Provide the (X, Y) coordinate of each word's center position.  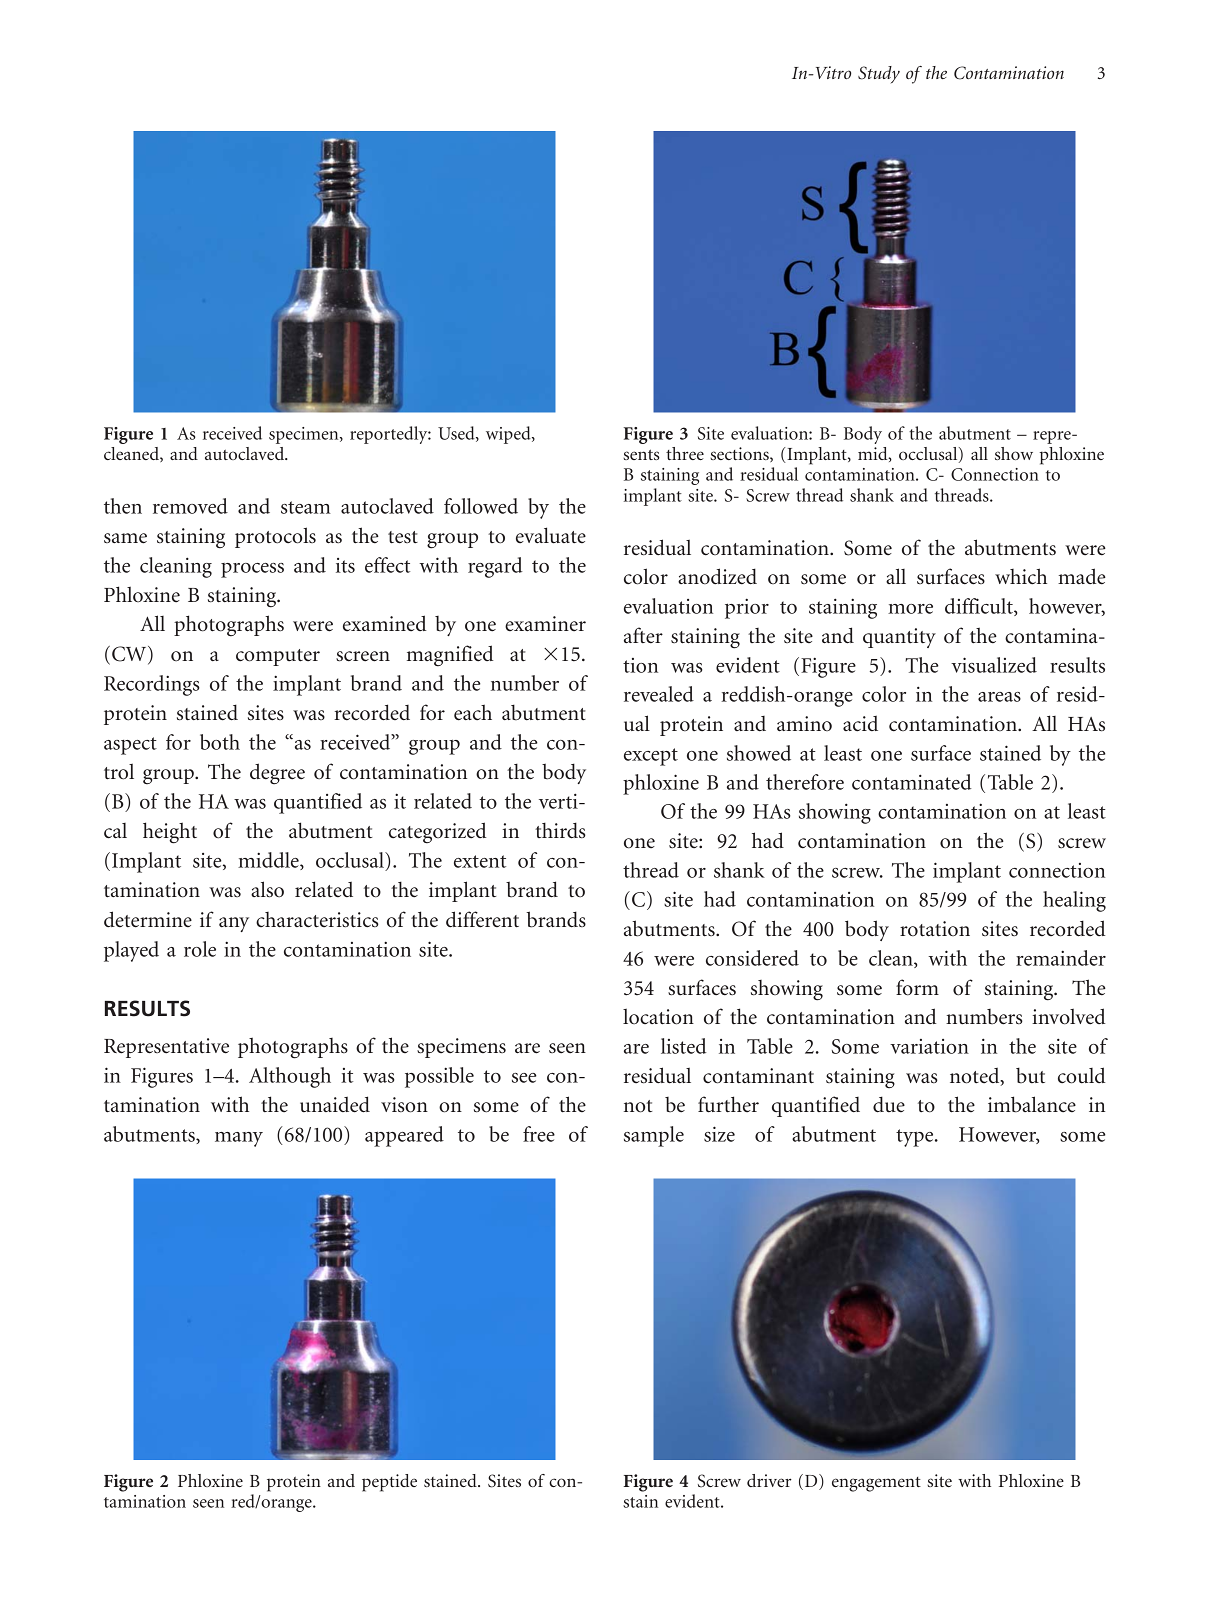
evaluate (551, 535)
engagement (876, 1484)
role (200, 949)
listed (684, 1046)
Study (879, 74)
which (1021, 576)
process (252, 570)
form (917, 987)
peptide (389, 1483)
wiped (509, 435)
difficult (980, 607)
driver (769, 1480)
